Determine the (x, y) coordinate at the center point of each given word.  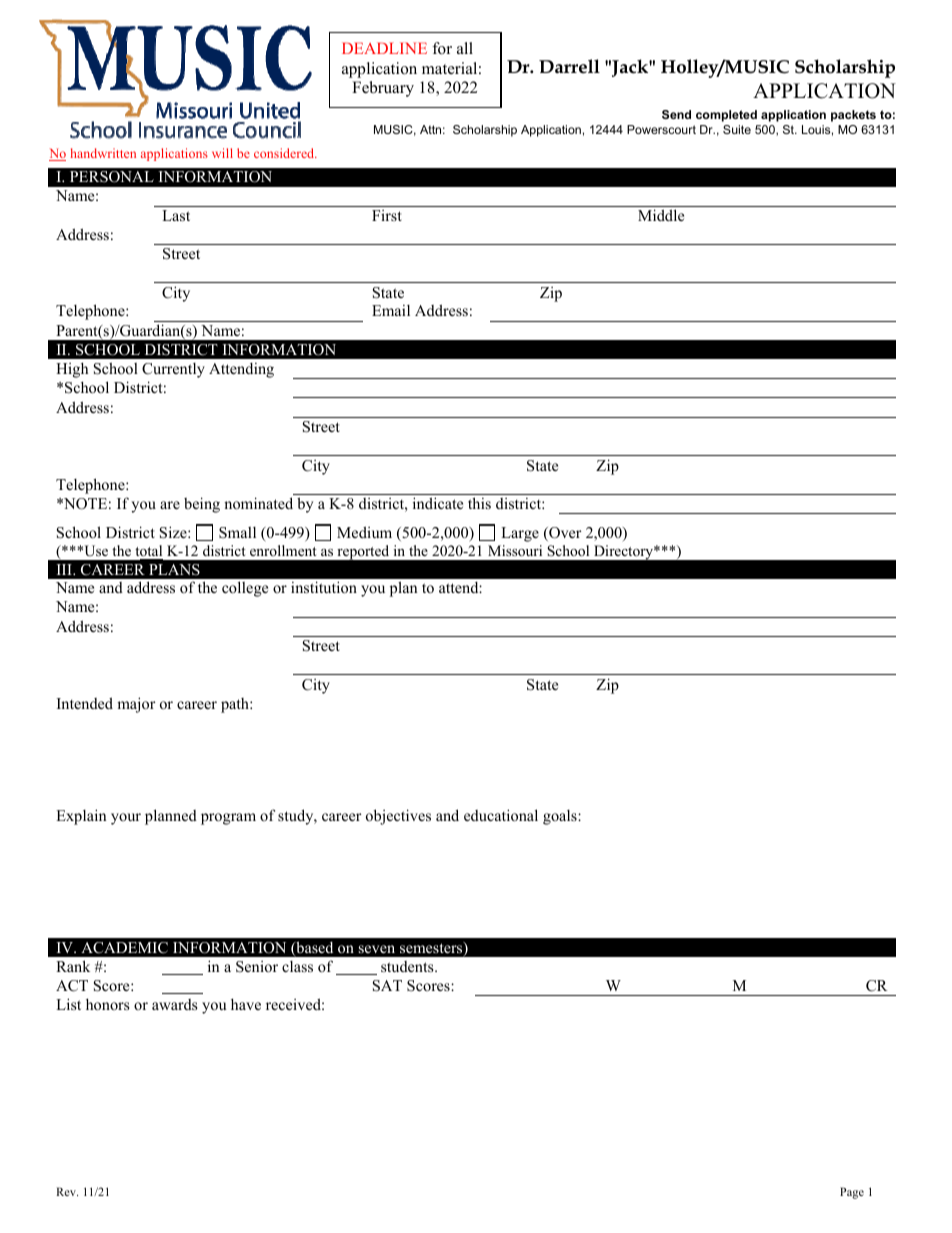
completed (726, 116)
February (383, 89)
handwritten (103, 153)
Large (520, 534)
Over (564, 534)
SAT (387, 986)
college (245, 589)
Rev (67, 1191)
